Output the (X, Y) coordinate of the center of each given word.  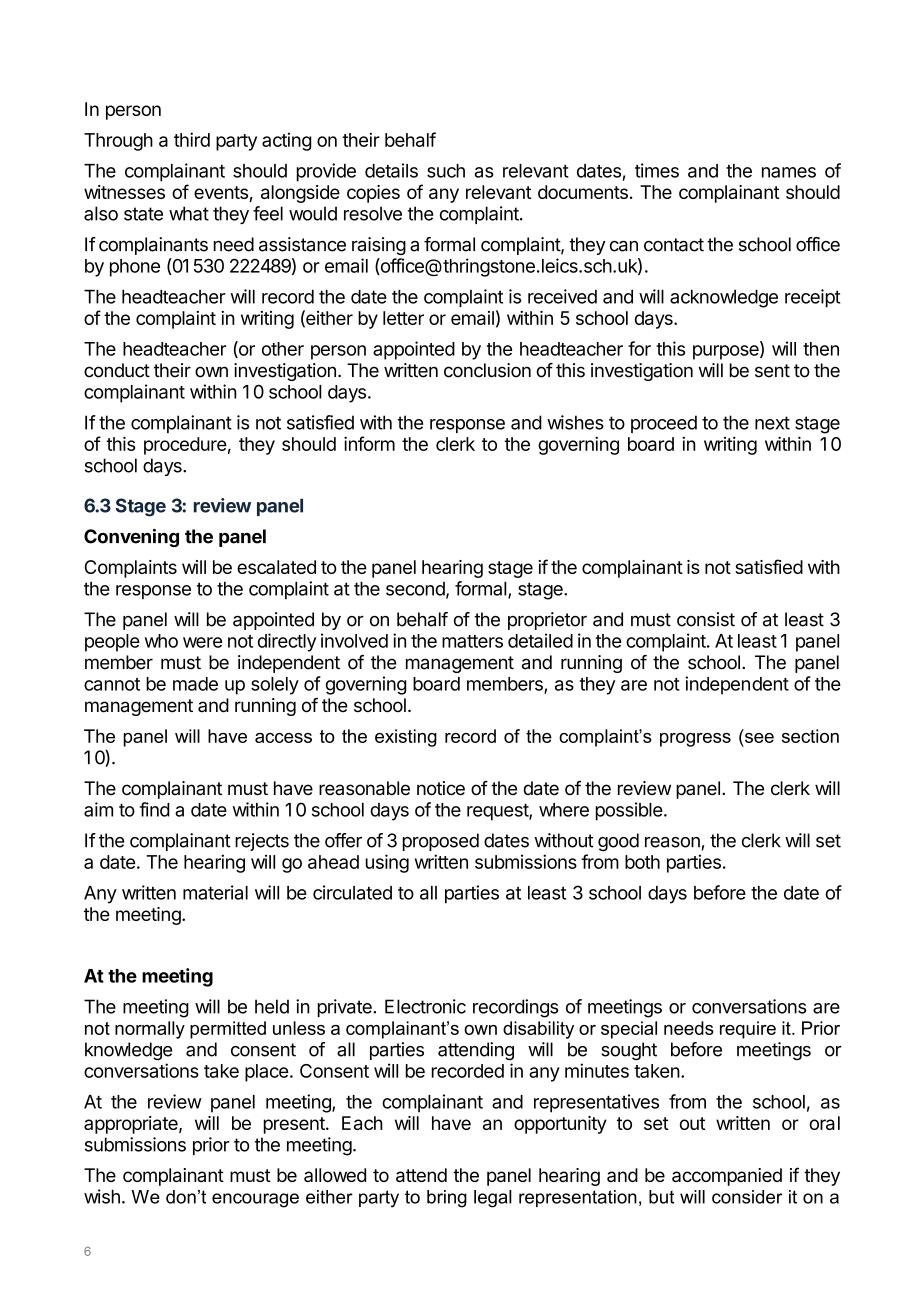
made (195, 684)
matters (472, 641)
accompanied (727, 1177)
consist (706, 619)
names (789, 172)
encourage (255, 1200)
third (192, 139)
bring (447, 1199)
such (446, 171)
